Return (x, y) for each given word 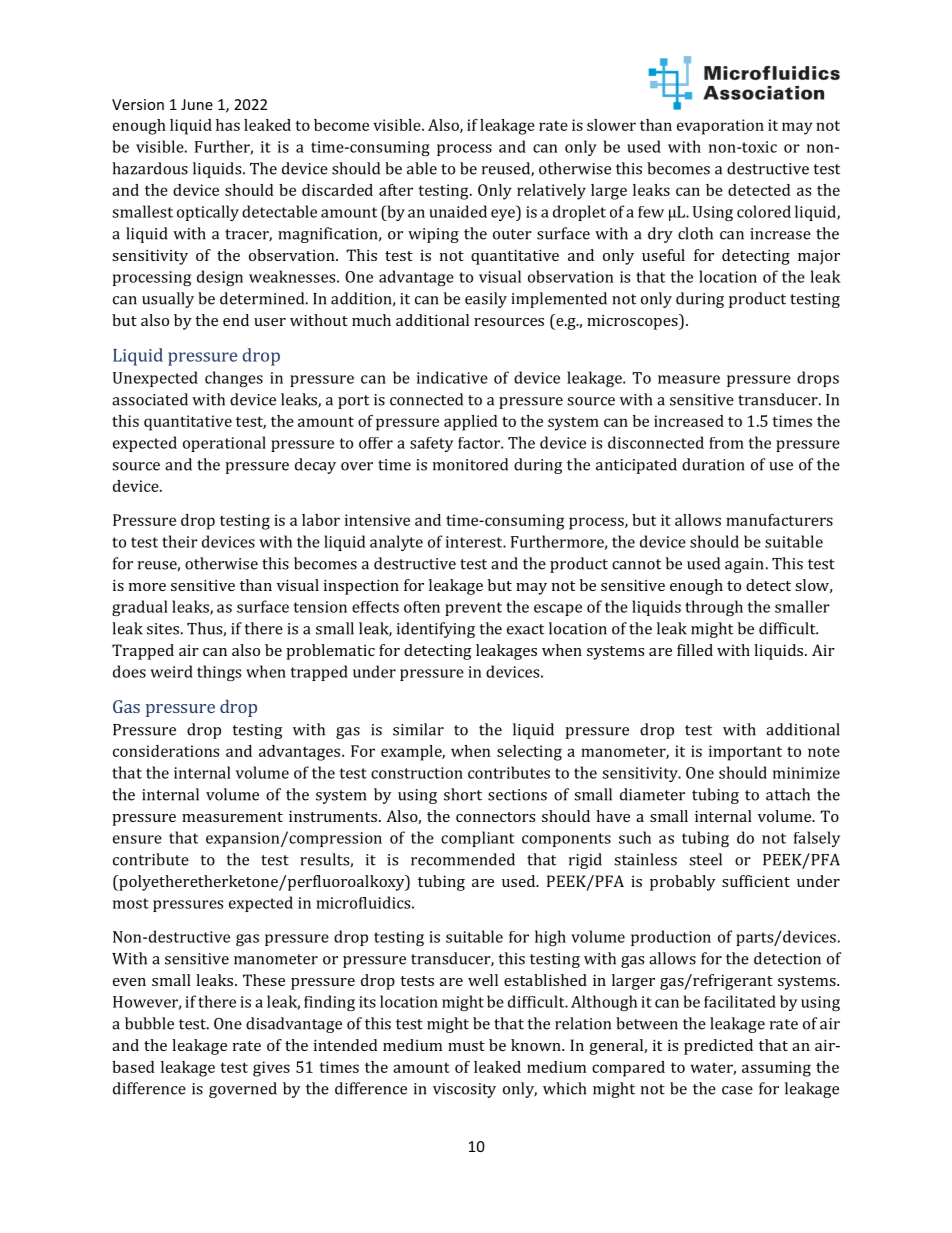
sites (163, 629)
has (228, 125)
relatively (551, 192)
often (422, 607)
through (714, 608)
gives (271, 1069)
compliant (477, 839)
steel (705, 859)
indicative (452, 377)
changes (234, 379)
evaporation (720, 127)
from (726, 443)
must (466, 1046)
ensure (137, 839)
